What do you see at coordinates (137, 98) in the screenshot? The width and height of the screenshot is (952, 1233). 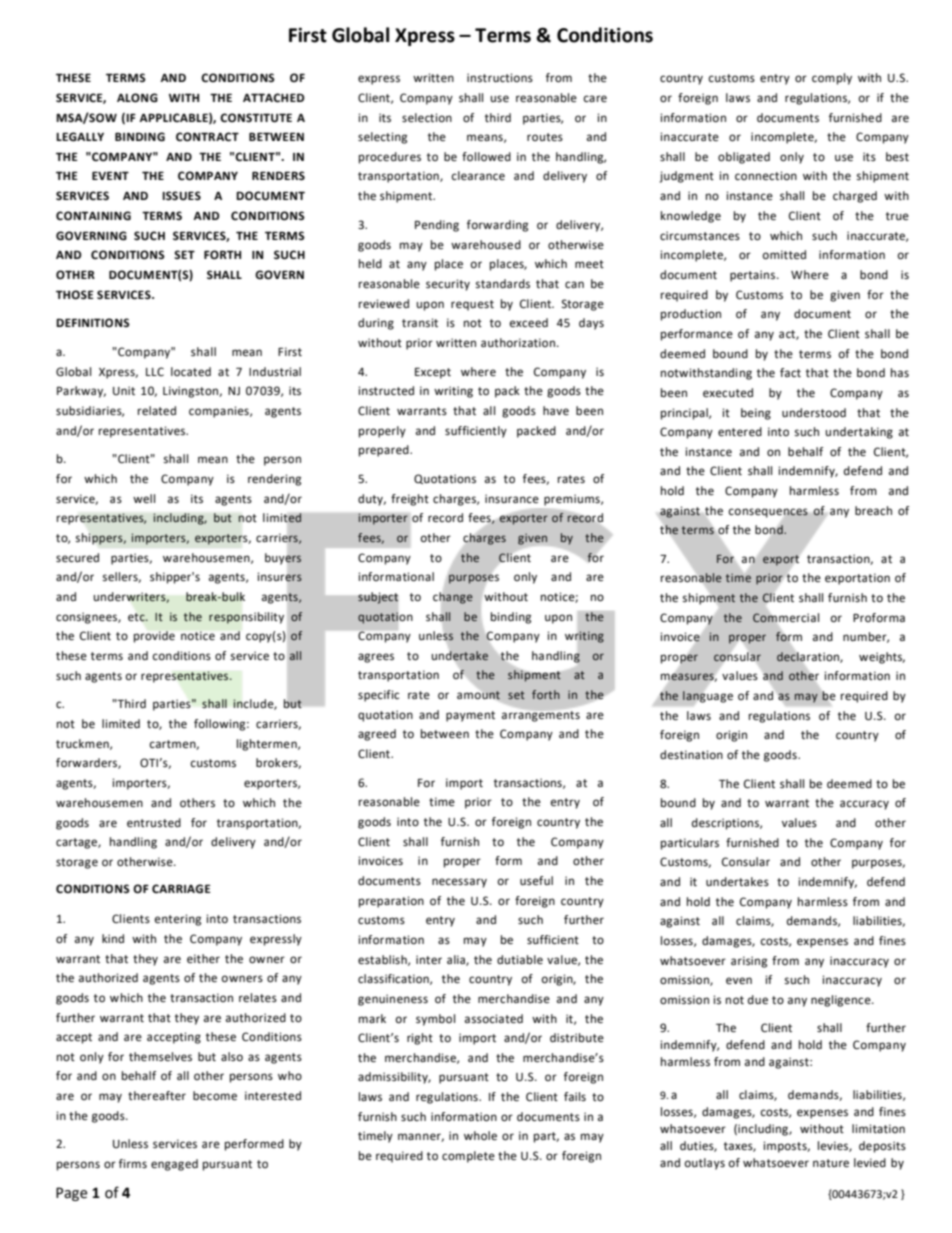 I see `ALONG` at bounding box center [137, 98].
